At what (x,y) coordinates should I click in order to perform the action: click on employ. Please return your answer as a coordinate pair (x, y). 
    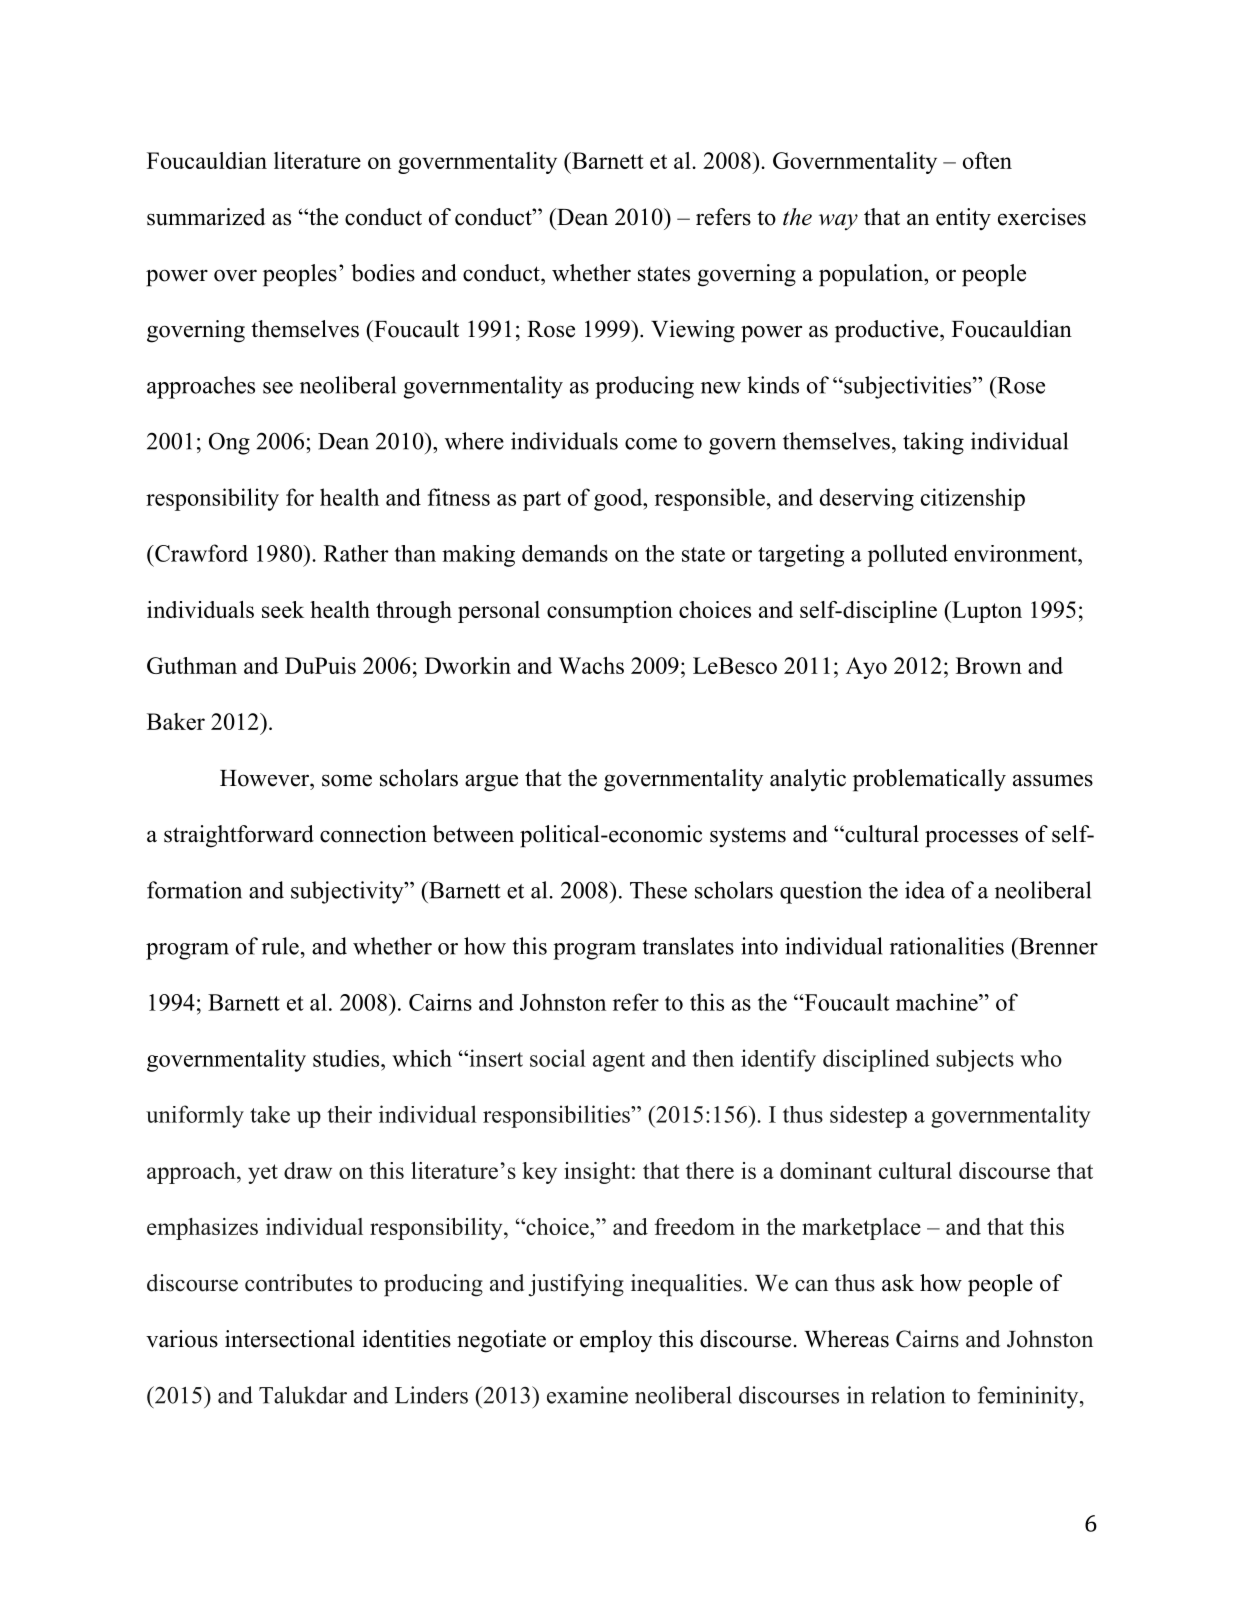
    Looking at the image, I should click on (616, 1341).
